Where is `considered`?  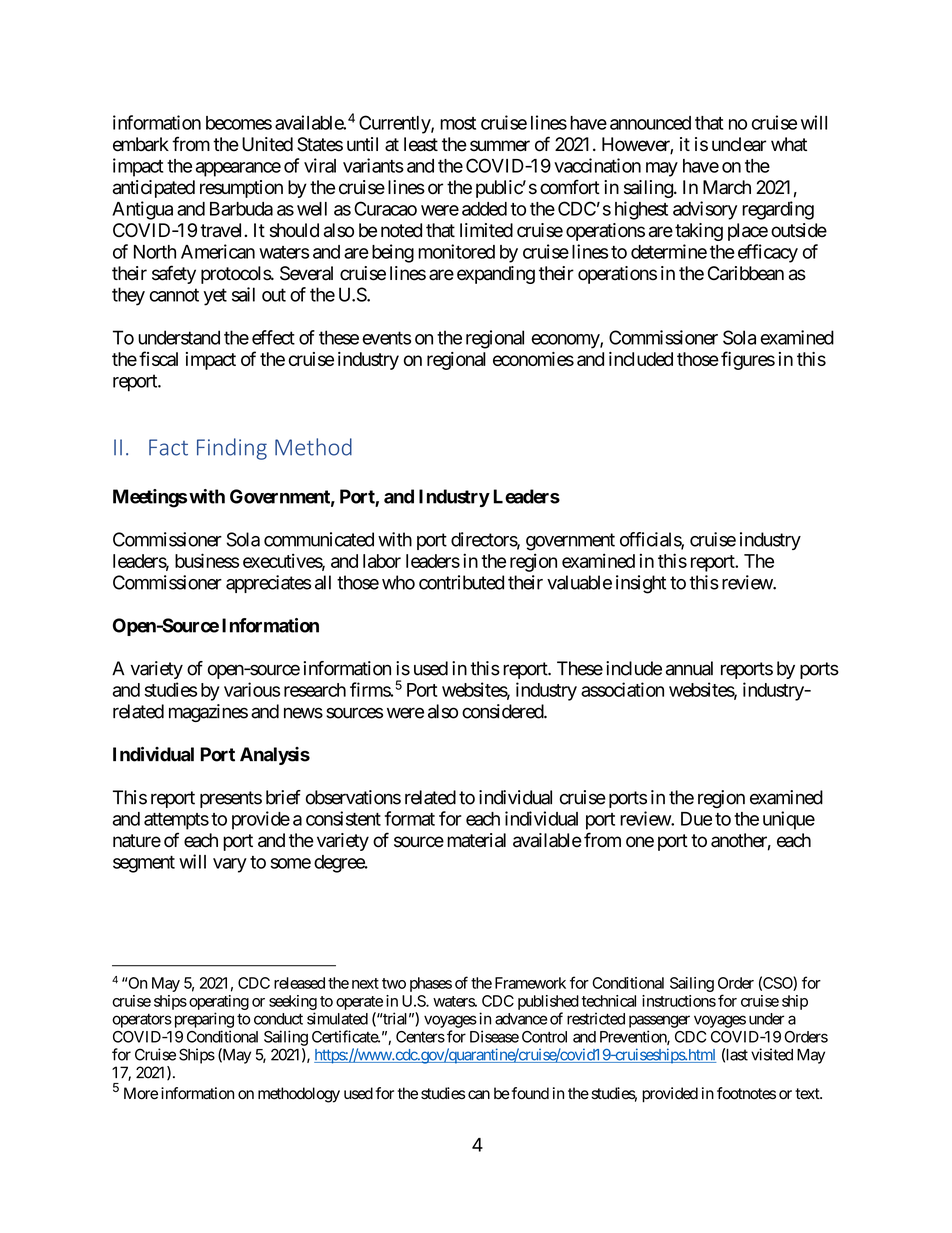
considered is located at coordinates (503, 711).
